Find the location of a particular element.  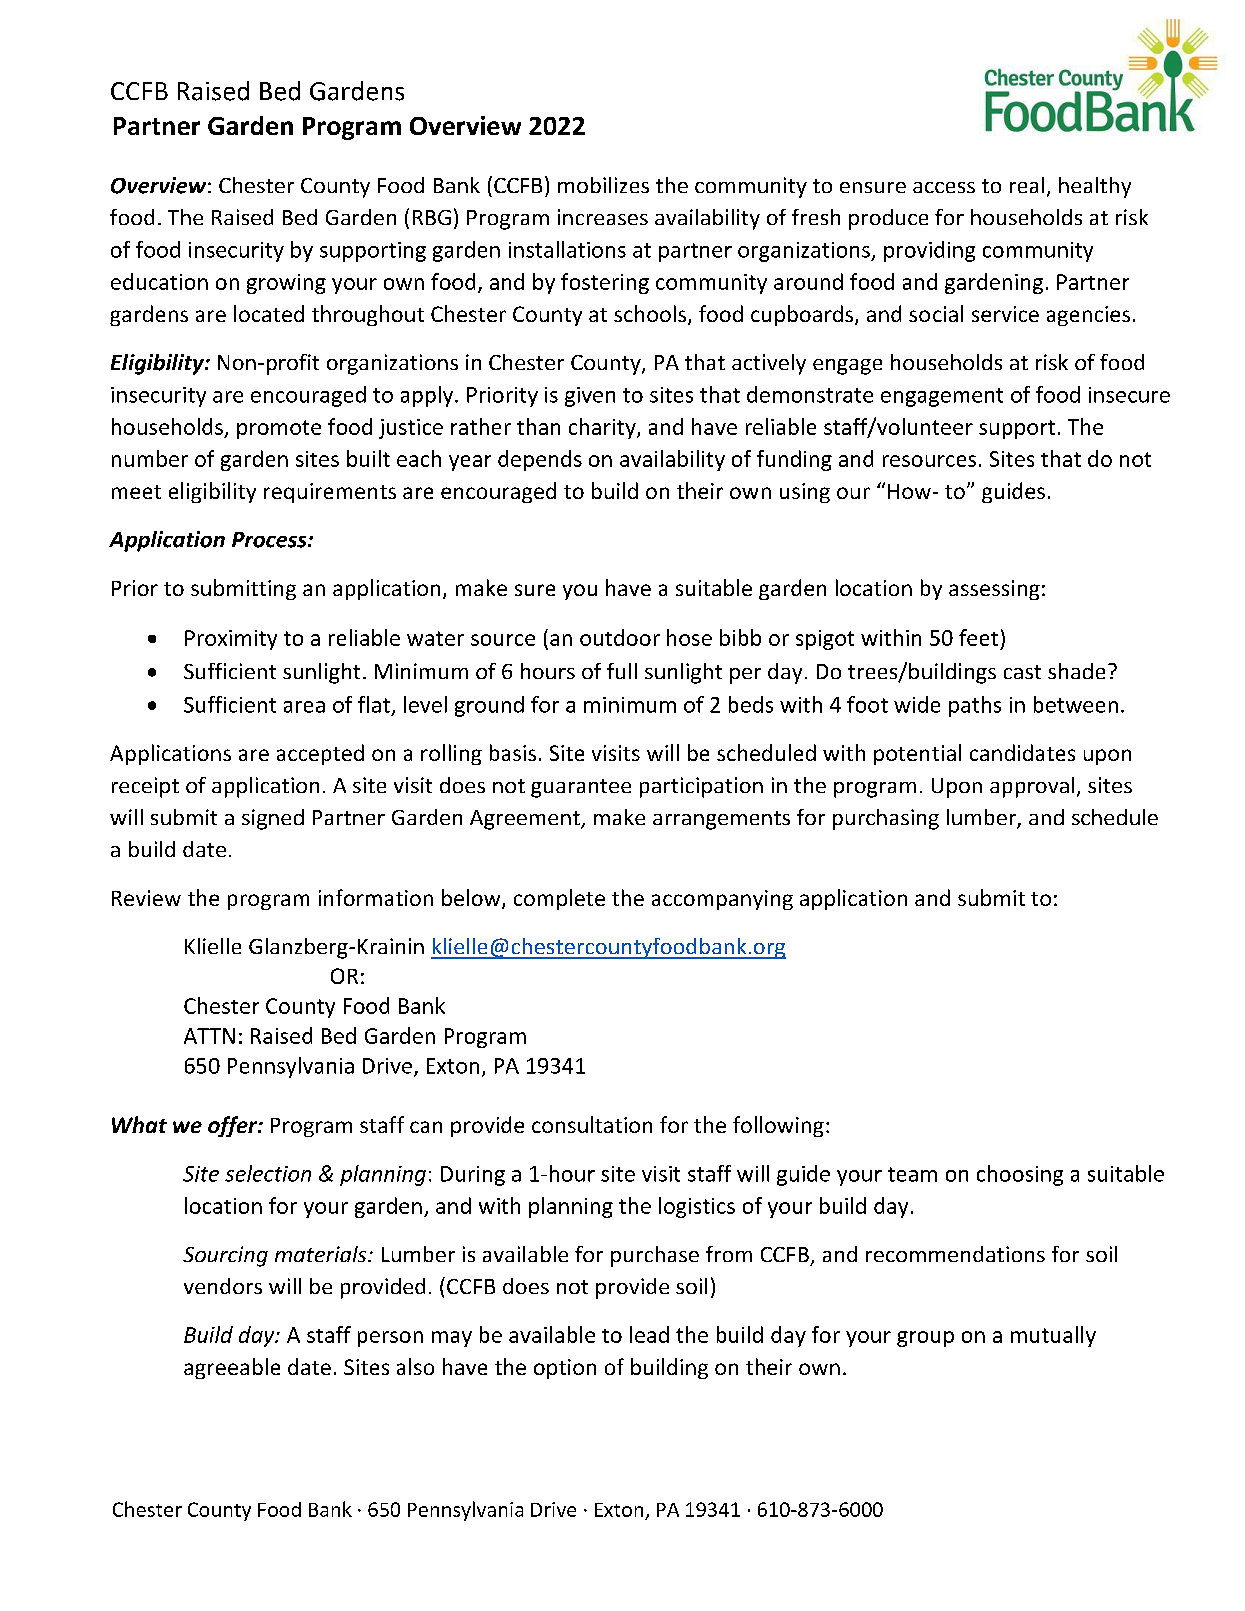

purchasing is located at coordinates (886, 819).
